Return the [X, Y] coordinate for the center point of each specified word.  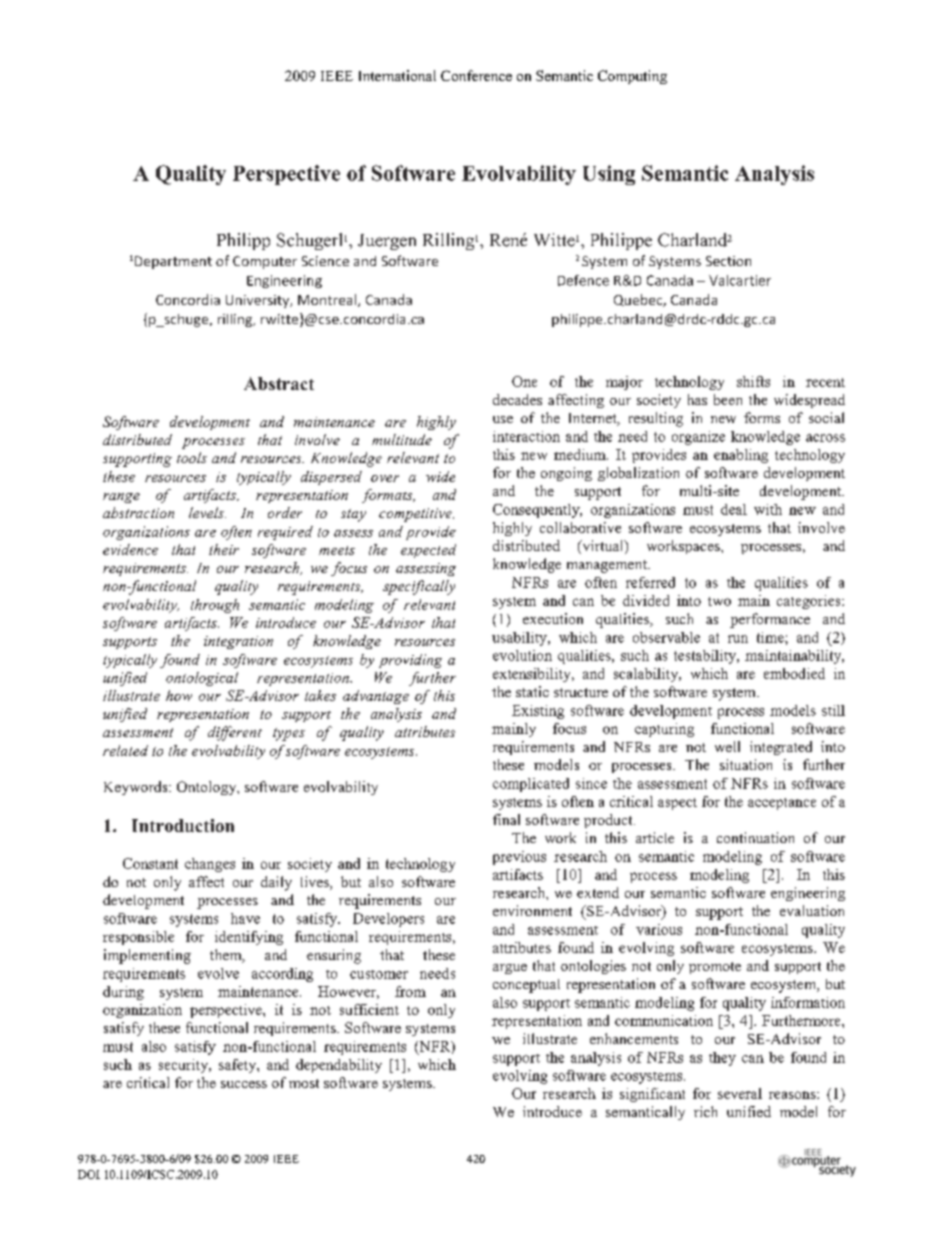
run [738, 639]
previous [519, 858]
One [524, 381]
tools [192, 457]
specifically [419, 587]
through [215, 606]
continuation [755, 837]
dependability [339, 1066]
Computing [632, 77]
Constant [150, 863]
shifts [753, 381]
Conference [476, 75]
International [397, 75]
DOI [89, 1174]
